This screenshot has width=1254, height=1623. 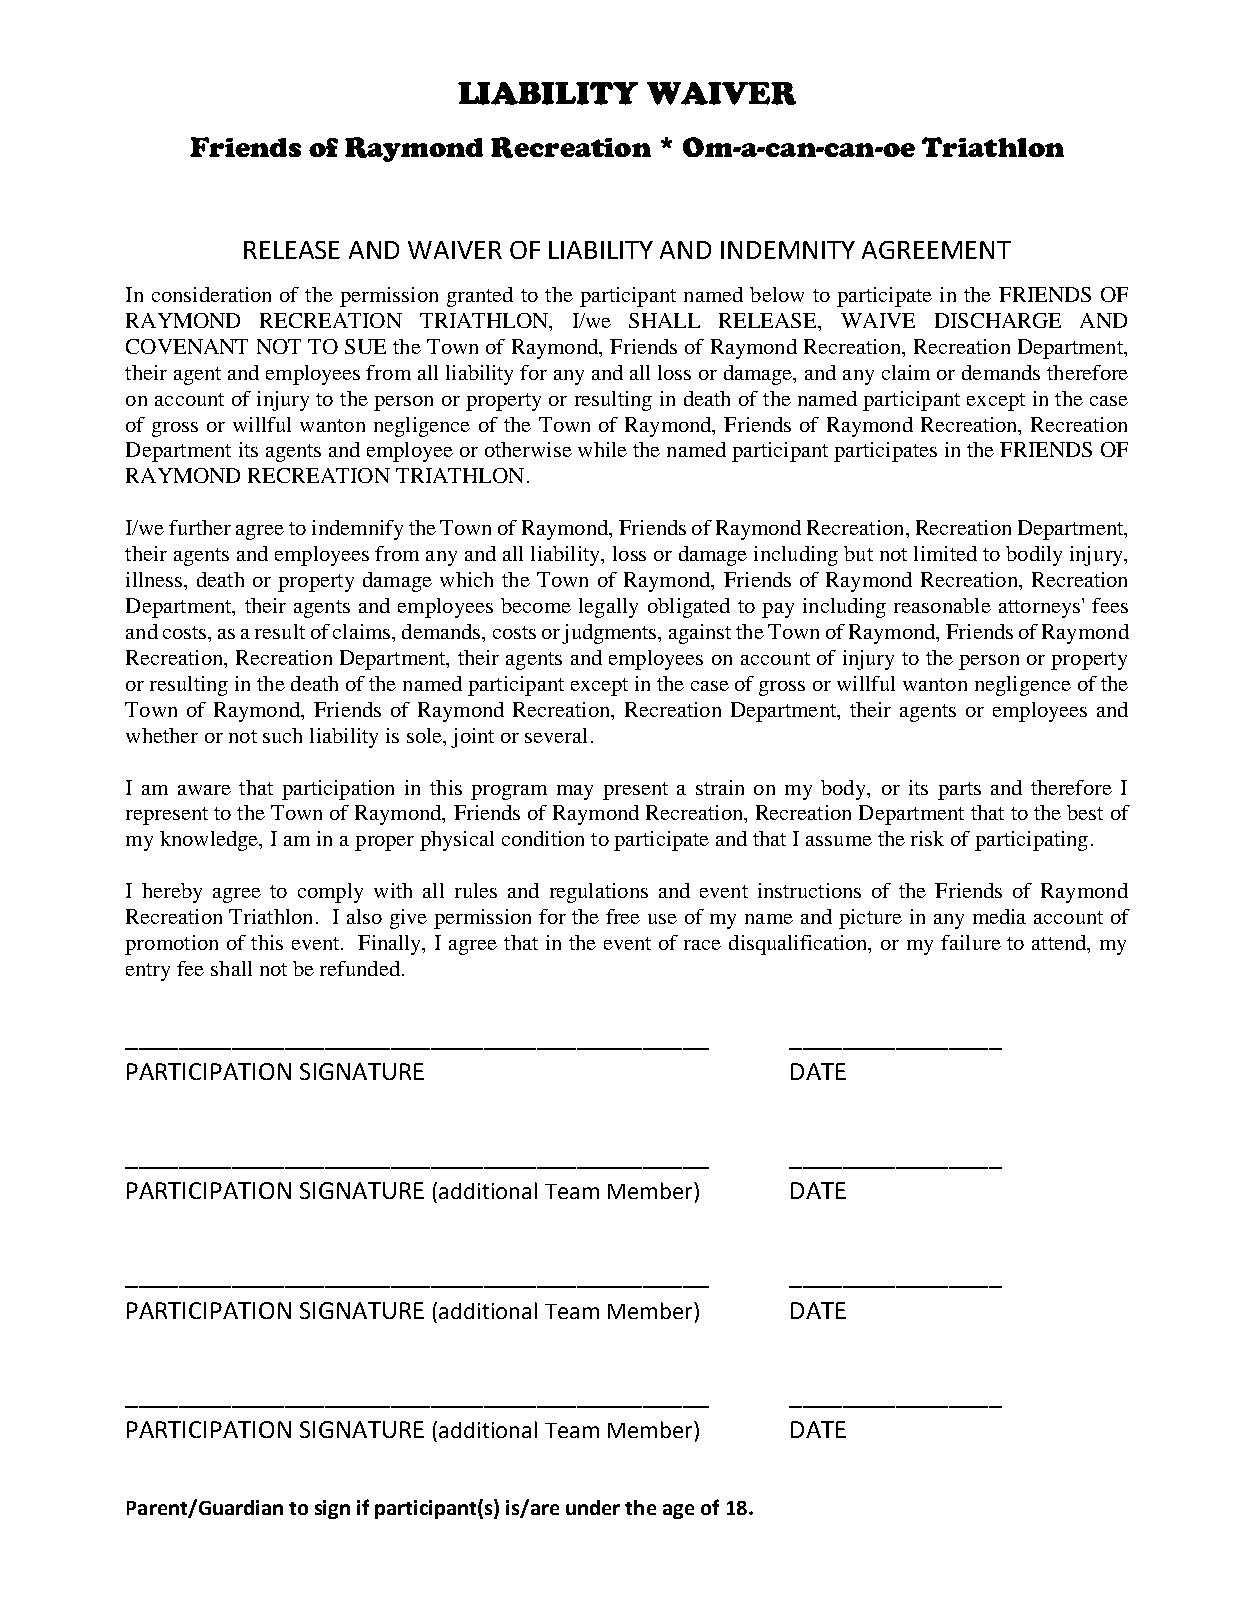 What do you see at coordinates (971, 942) in the screenshot?
I see `failure` at bounding box center [971, 942].
